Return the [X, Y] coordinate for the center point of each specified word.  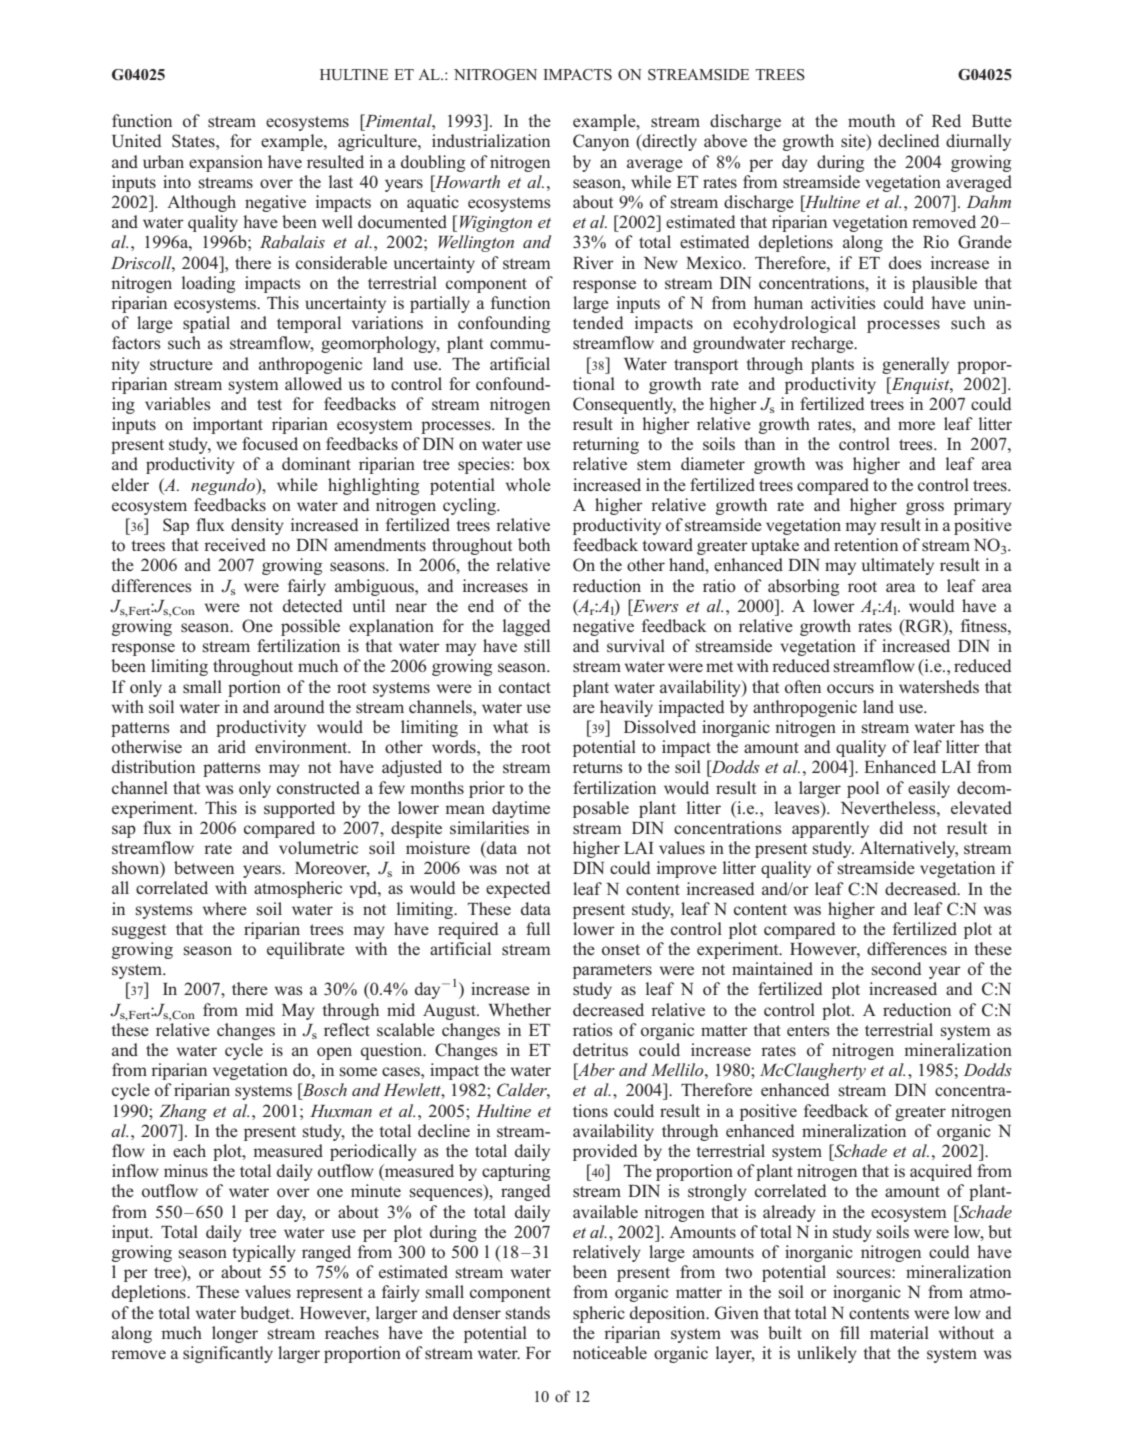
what [510, 726]
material [899, 1332]
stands [528, 1313]
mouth [871, 121]
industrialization [491, 141]
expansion [226, 163]
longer [235, 1334]
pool [863, 789]
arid [232, 746]
